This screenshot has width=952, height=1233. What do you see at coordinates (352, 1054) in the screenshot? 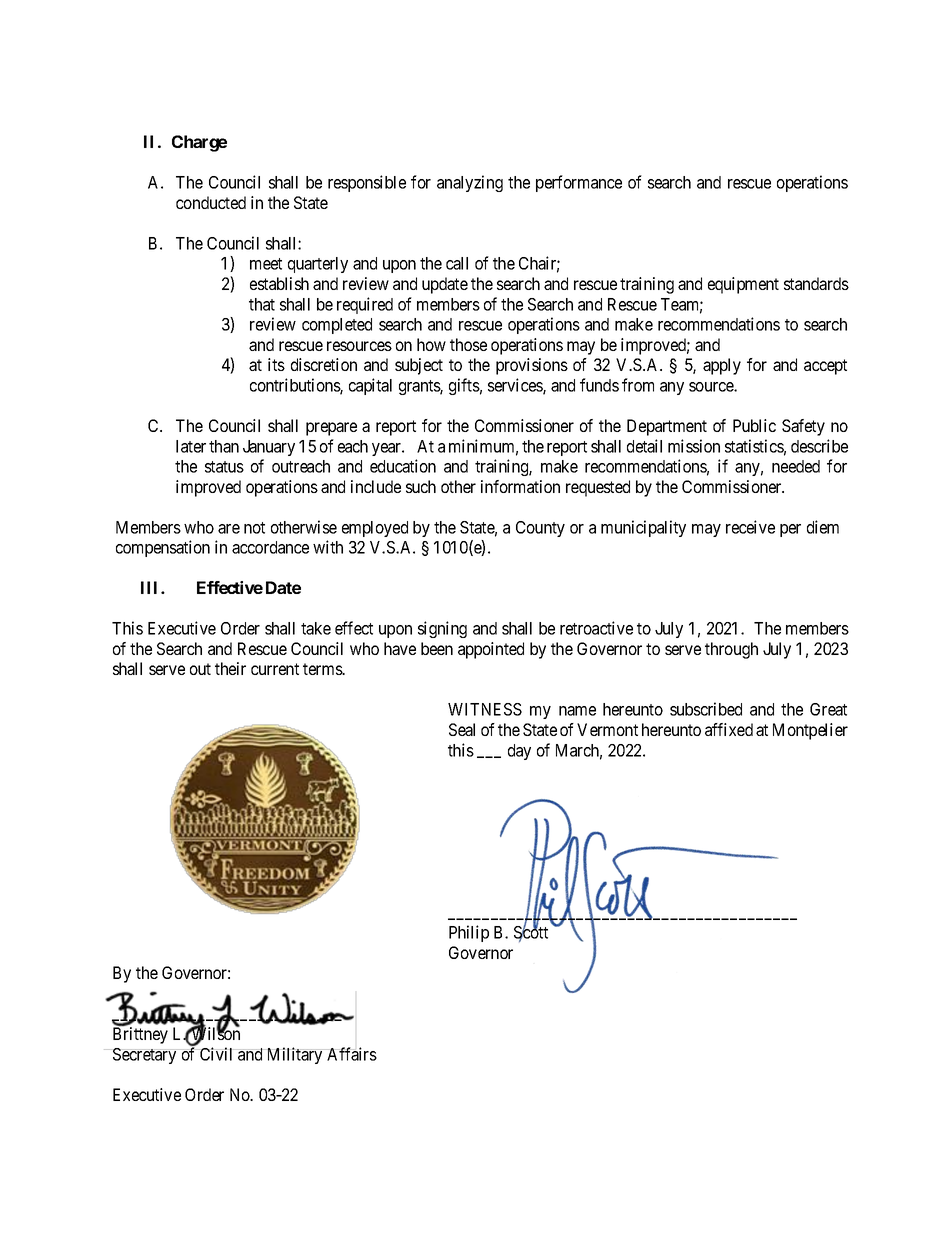
I see `Affairs` at bounding box center [352, 1054].
